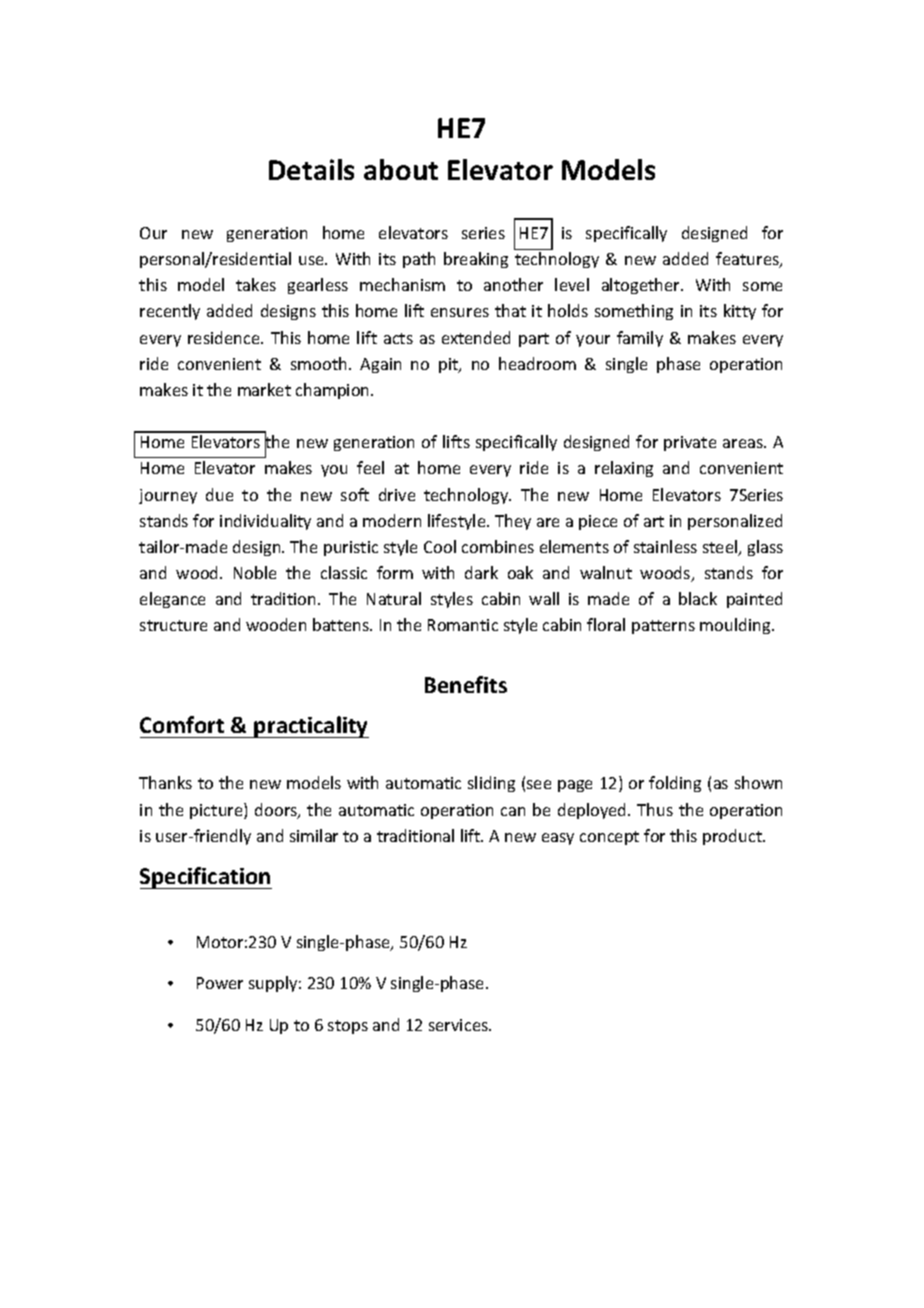  What do you see at coordinates (217, 811) in the page?
I see `picture` at bounding box center [217, 811].
